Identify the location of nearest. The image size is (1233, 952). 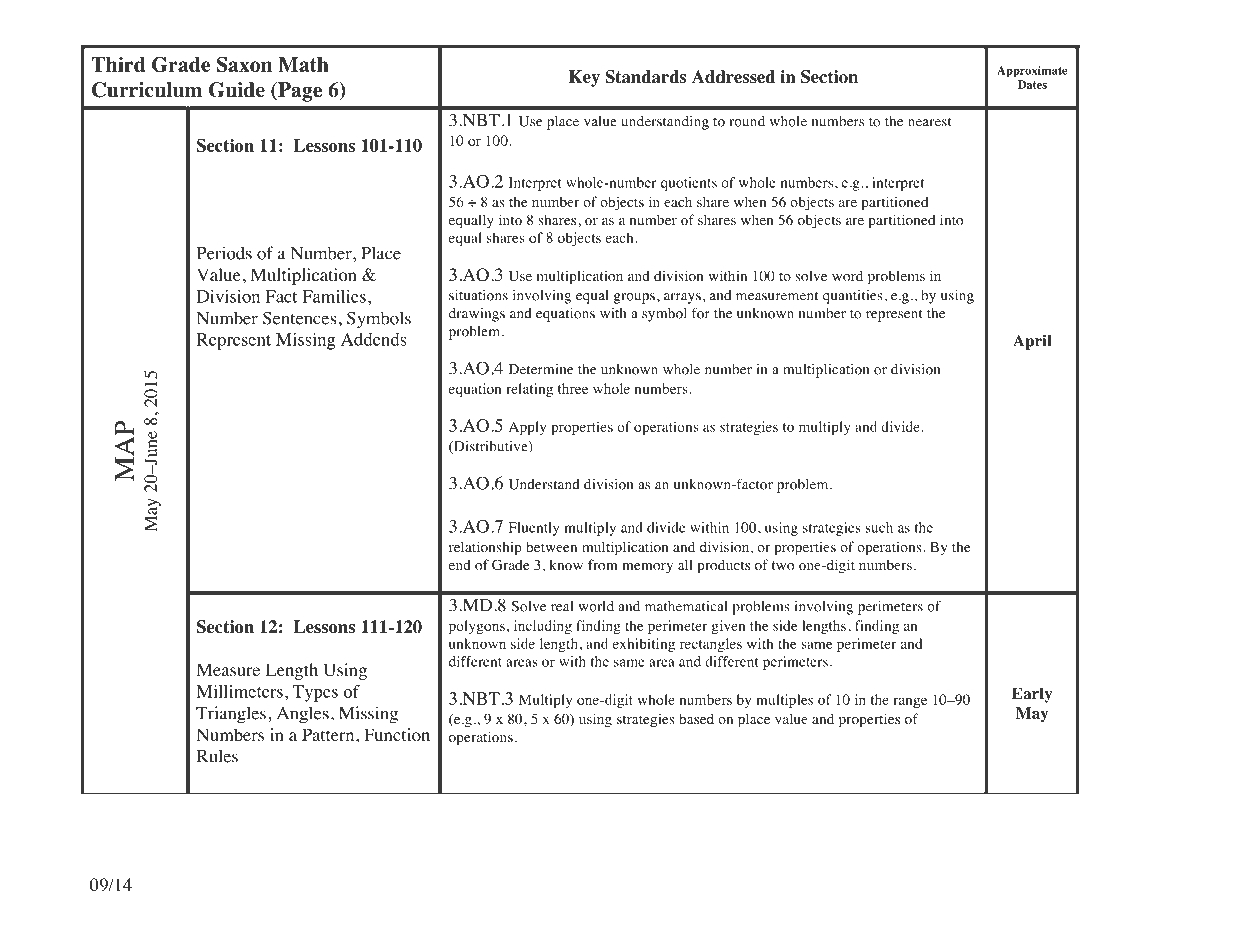
(930, 122).
